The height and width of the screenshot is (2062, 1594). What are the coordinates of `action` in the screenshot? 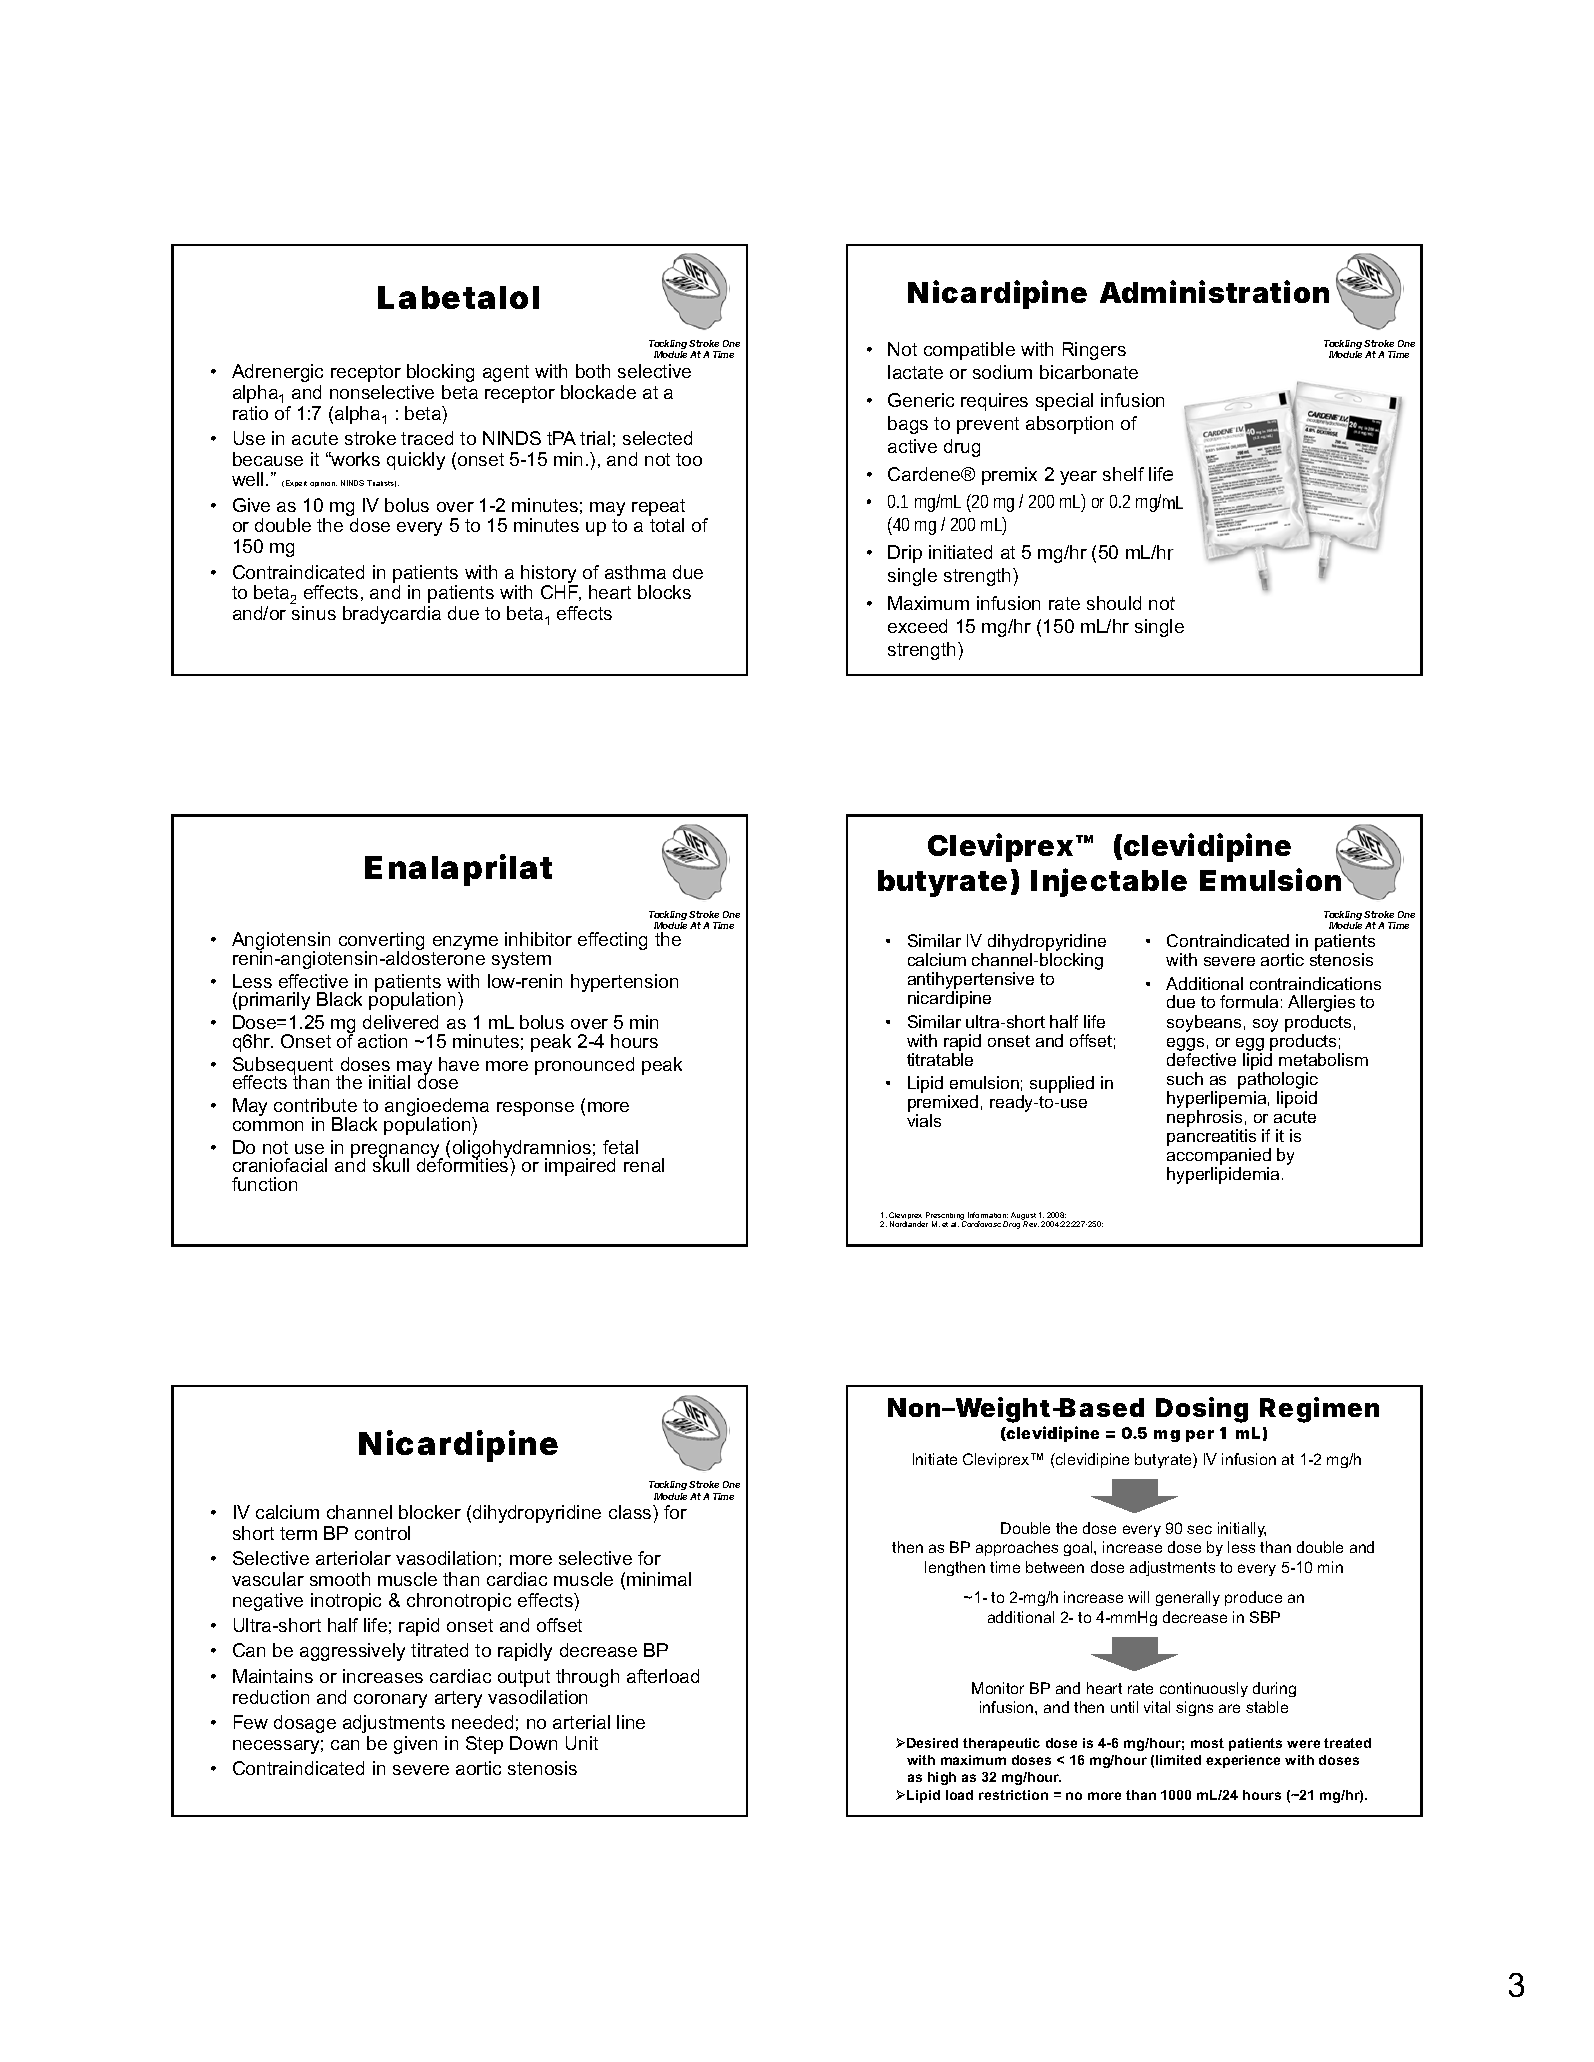 It's located at (382, 1041).
